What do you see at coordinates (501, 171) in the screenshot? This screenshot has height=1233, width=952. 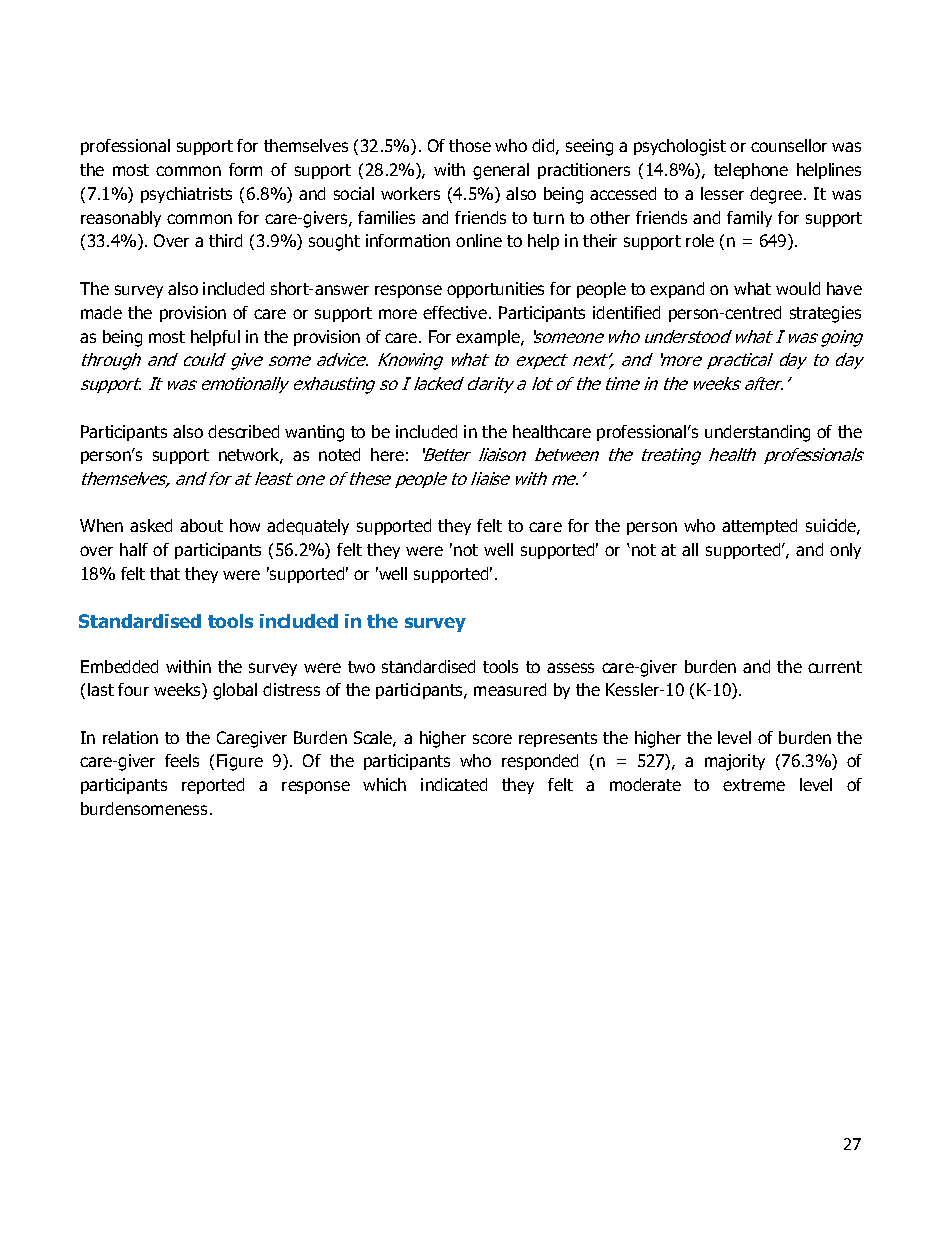 I see `general` at bounding box center [501, 171].
